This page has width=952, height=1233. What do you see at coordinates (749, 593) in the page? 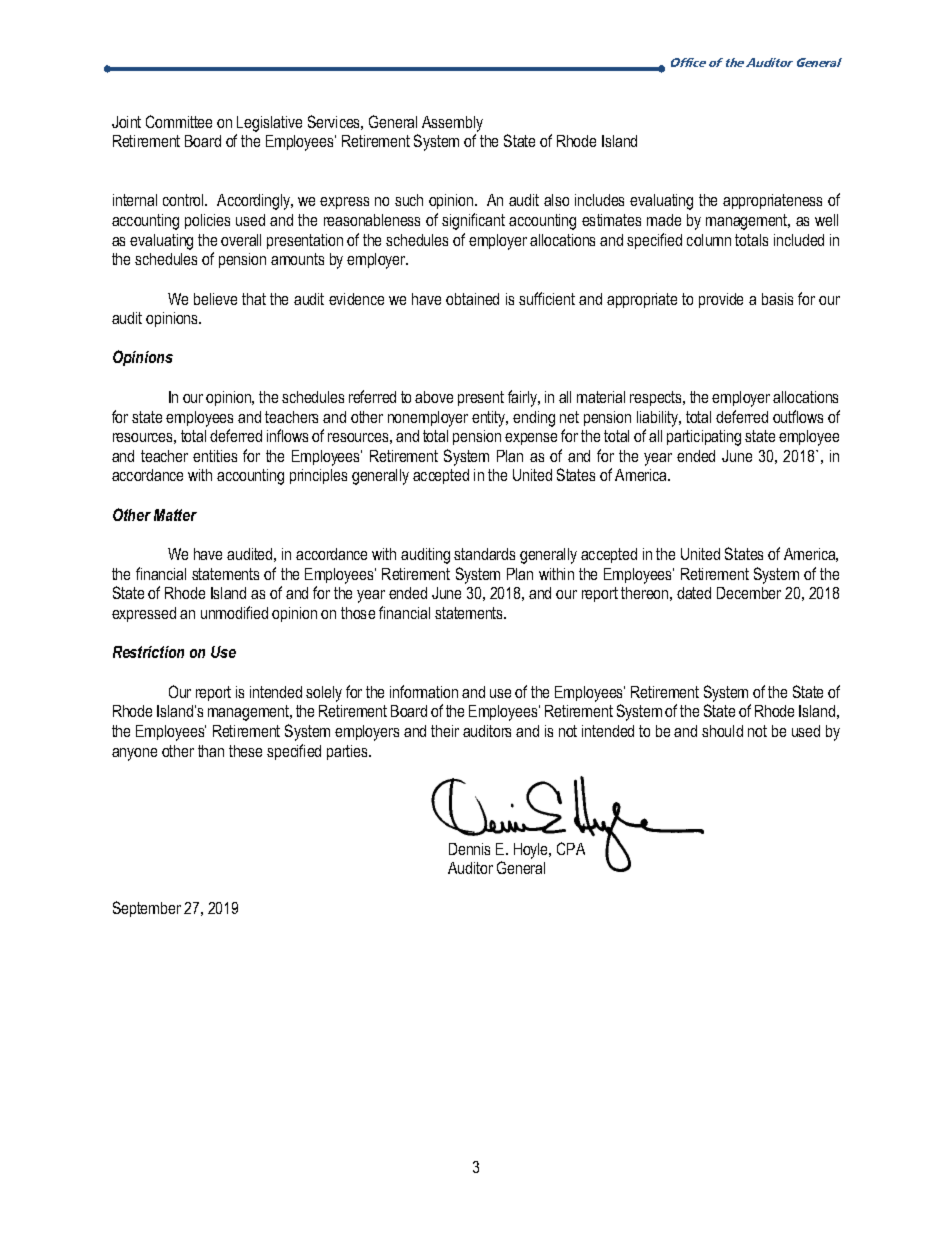
I see `December` at bounding box center [749, 593].
